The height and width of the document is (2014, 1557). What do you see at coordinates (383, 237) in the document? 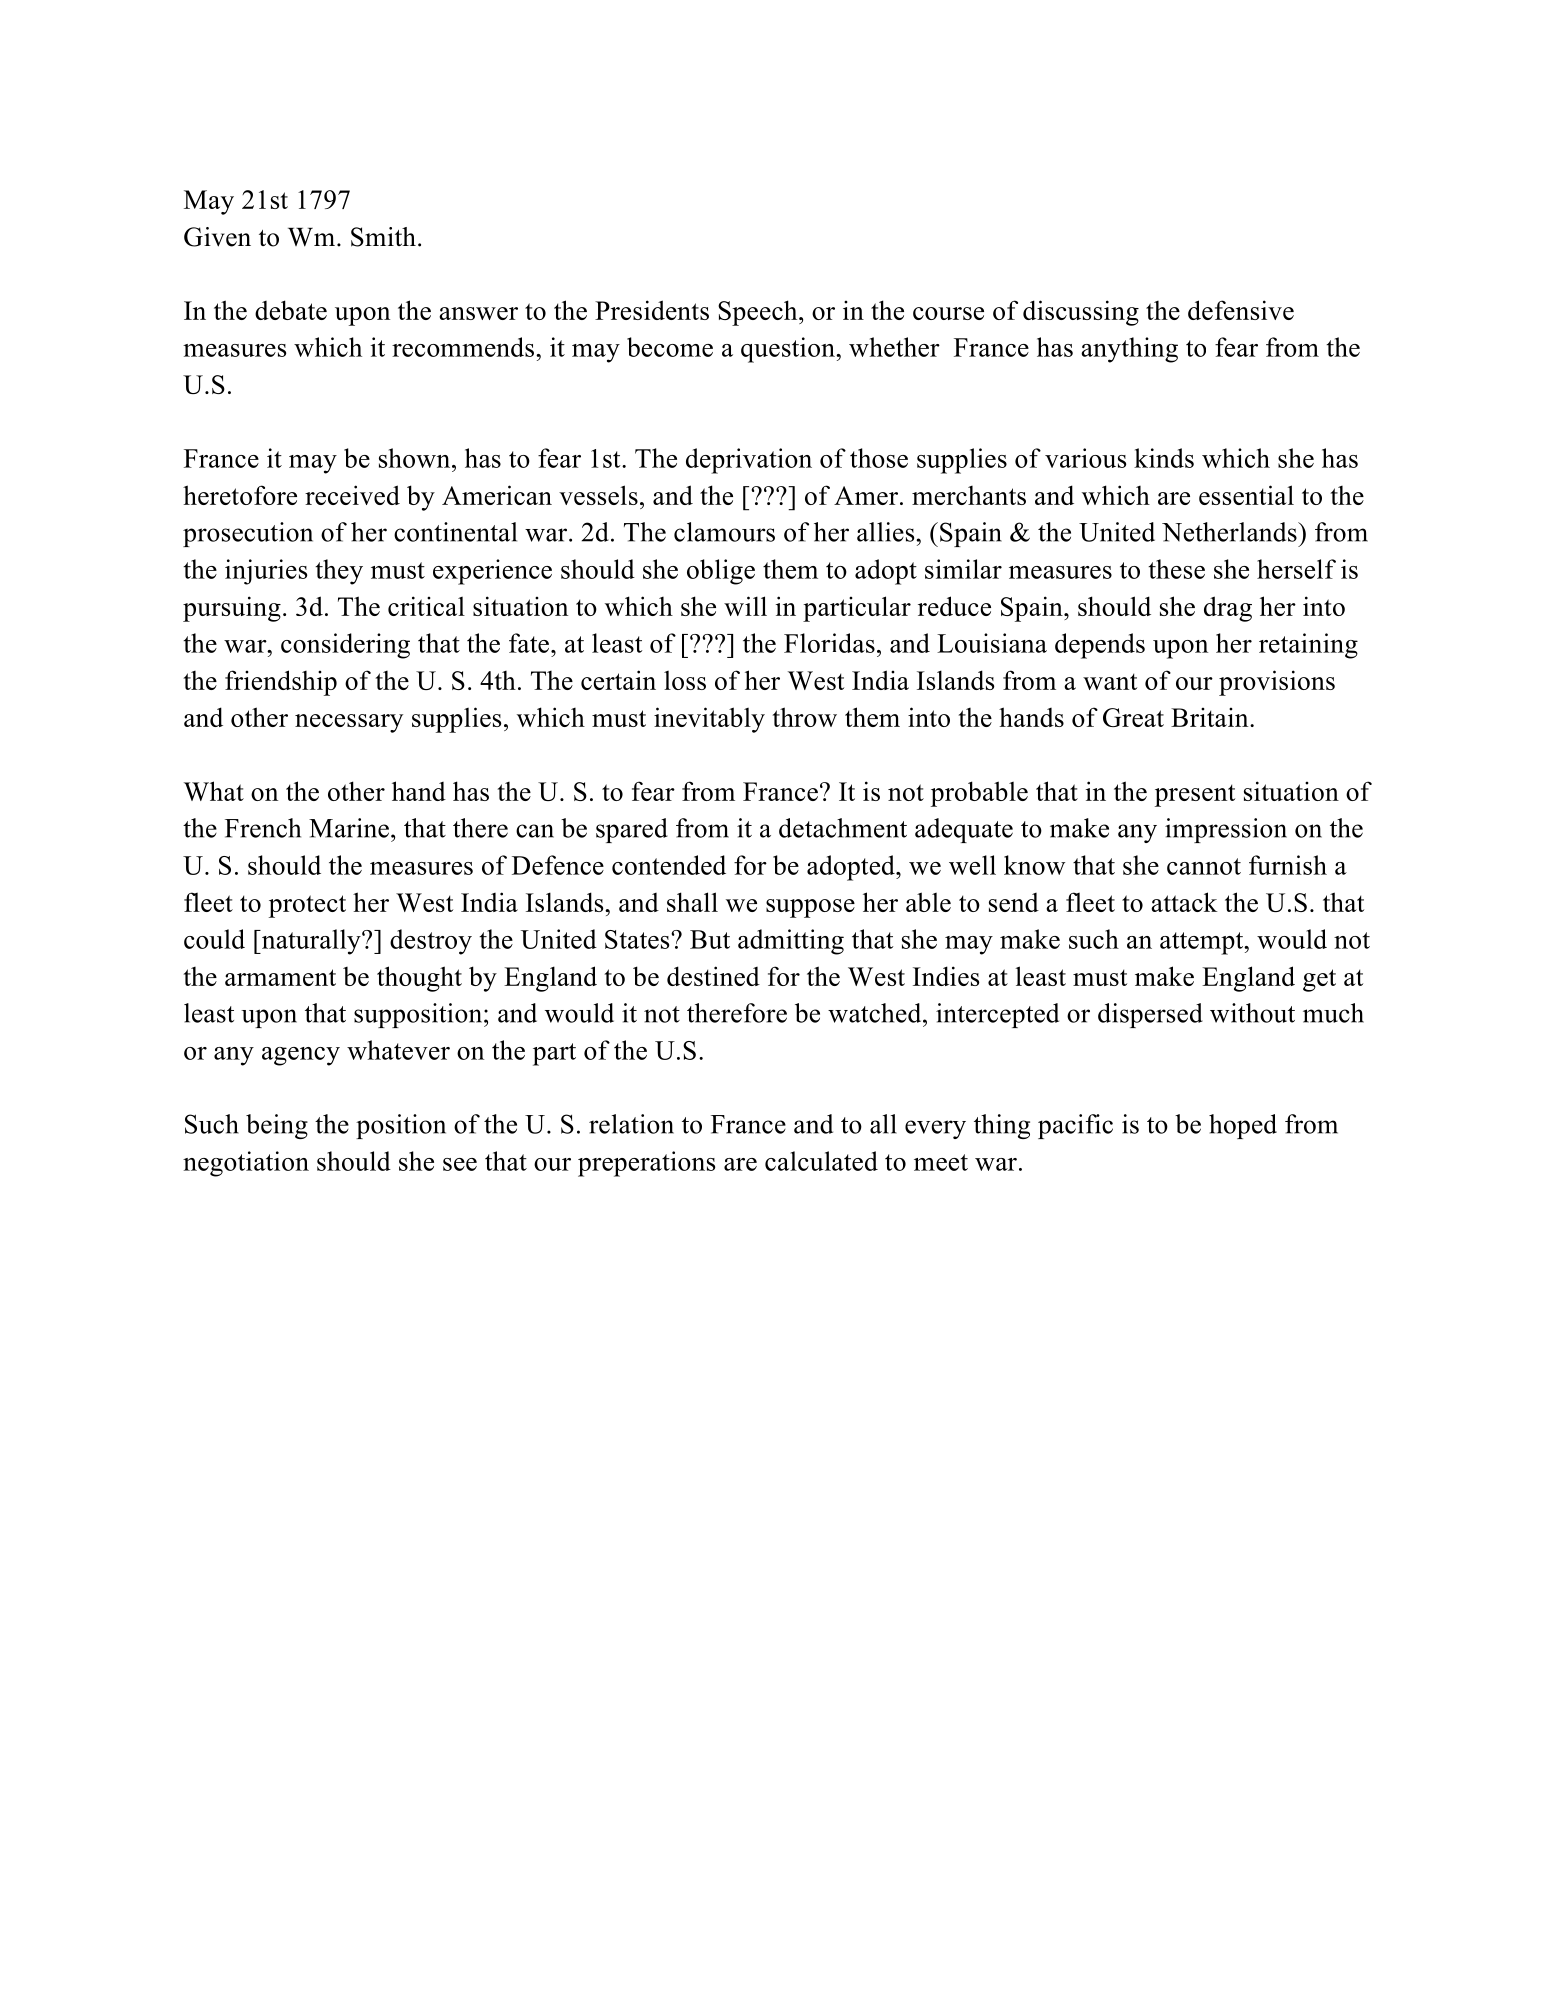
I see `Smith` at bounding box center [383, 237].
